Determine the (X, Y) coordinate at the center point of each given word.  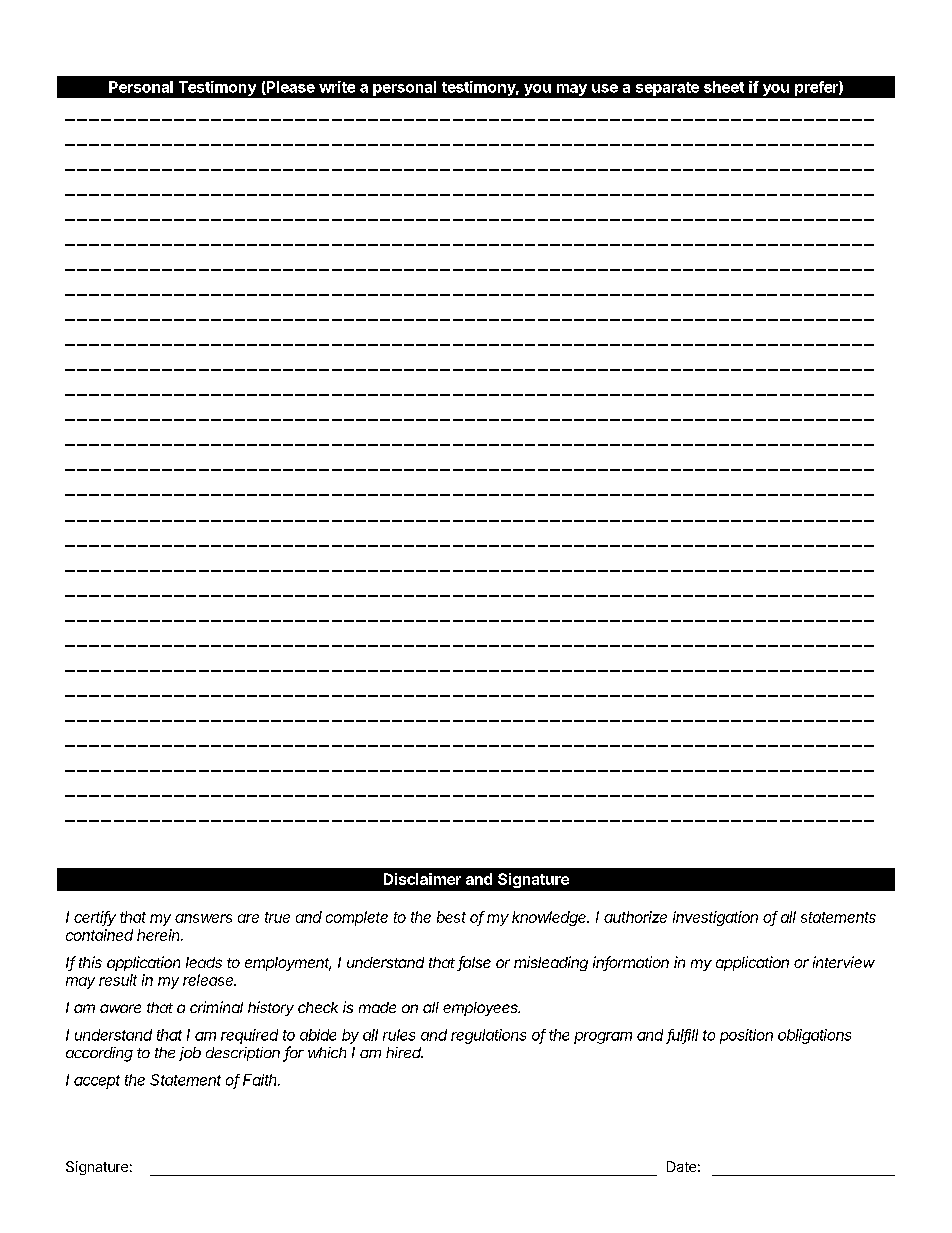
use (605, 88)
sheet (724, 87)
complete (357, 918)
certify (95, 918)
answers (203, 918)
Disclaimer (422, 879)
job (190, 1054)
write (337, 87)
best (451, 917)
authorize (635, 917)
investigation (715, 918)
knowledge (550, 918)
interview (844, 962)
